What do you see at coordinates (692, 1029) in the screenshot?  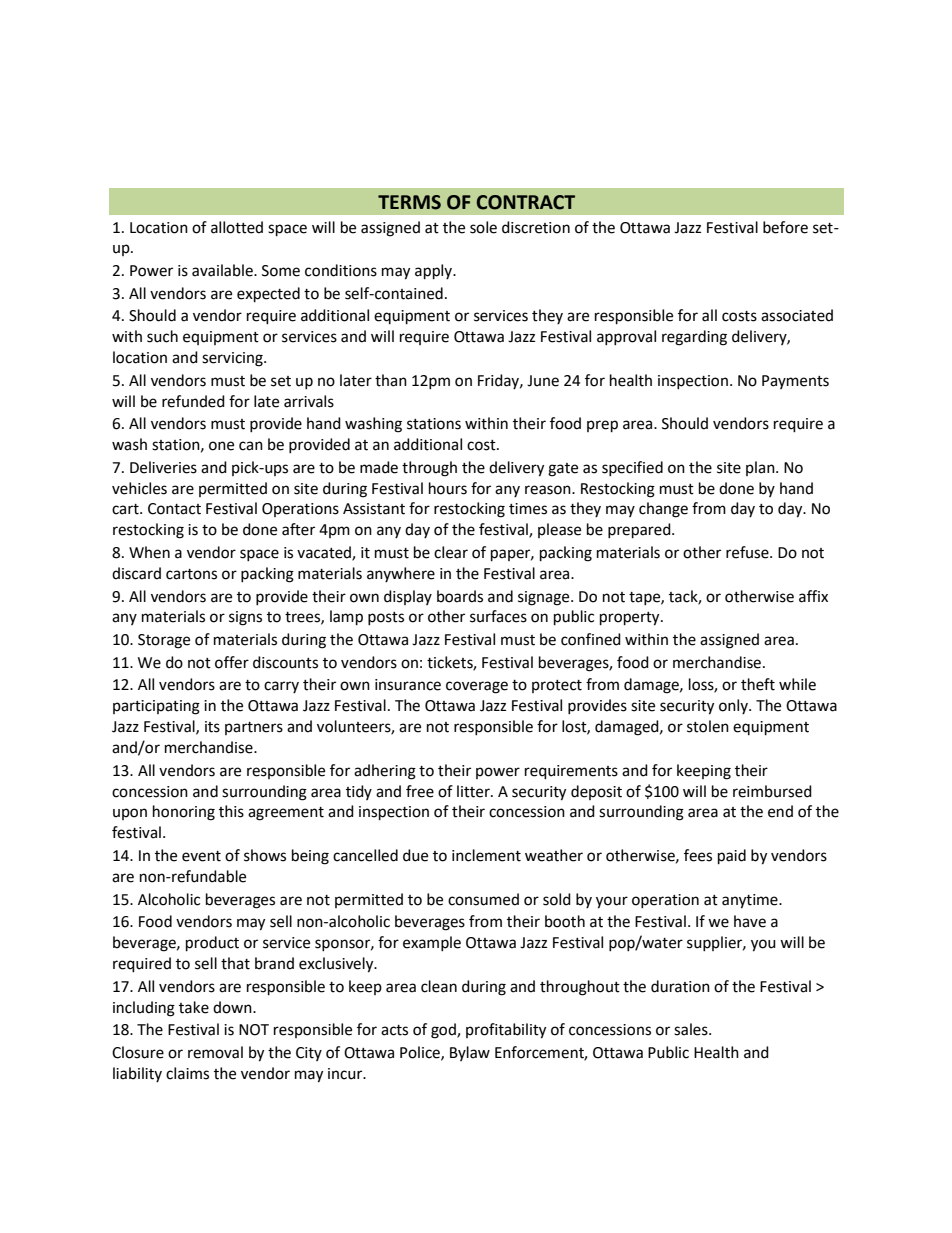 I see `sales` at bounding box center [692, 1029].
